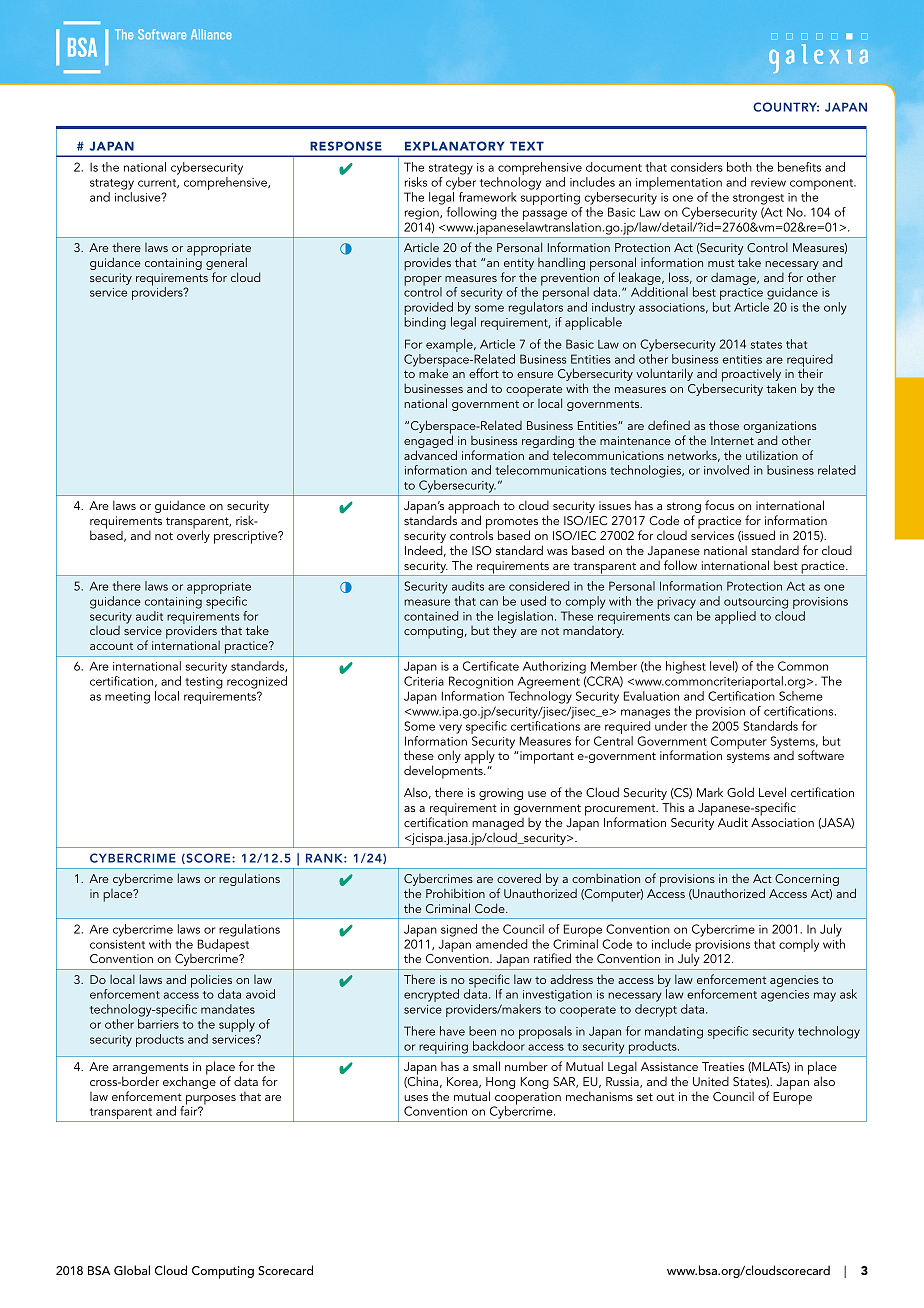  Describe the element at coordinates (455, 146) in the screenshot. I see `EXPLANATORY` at that location.
